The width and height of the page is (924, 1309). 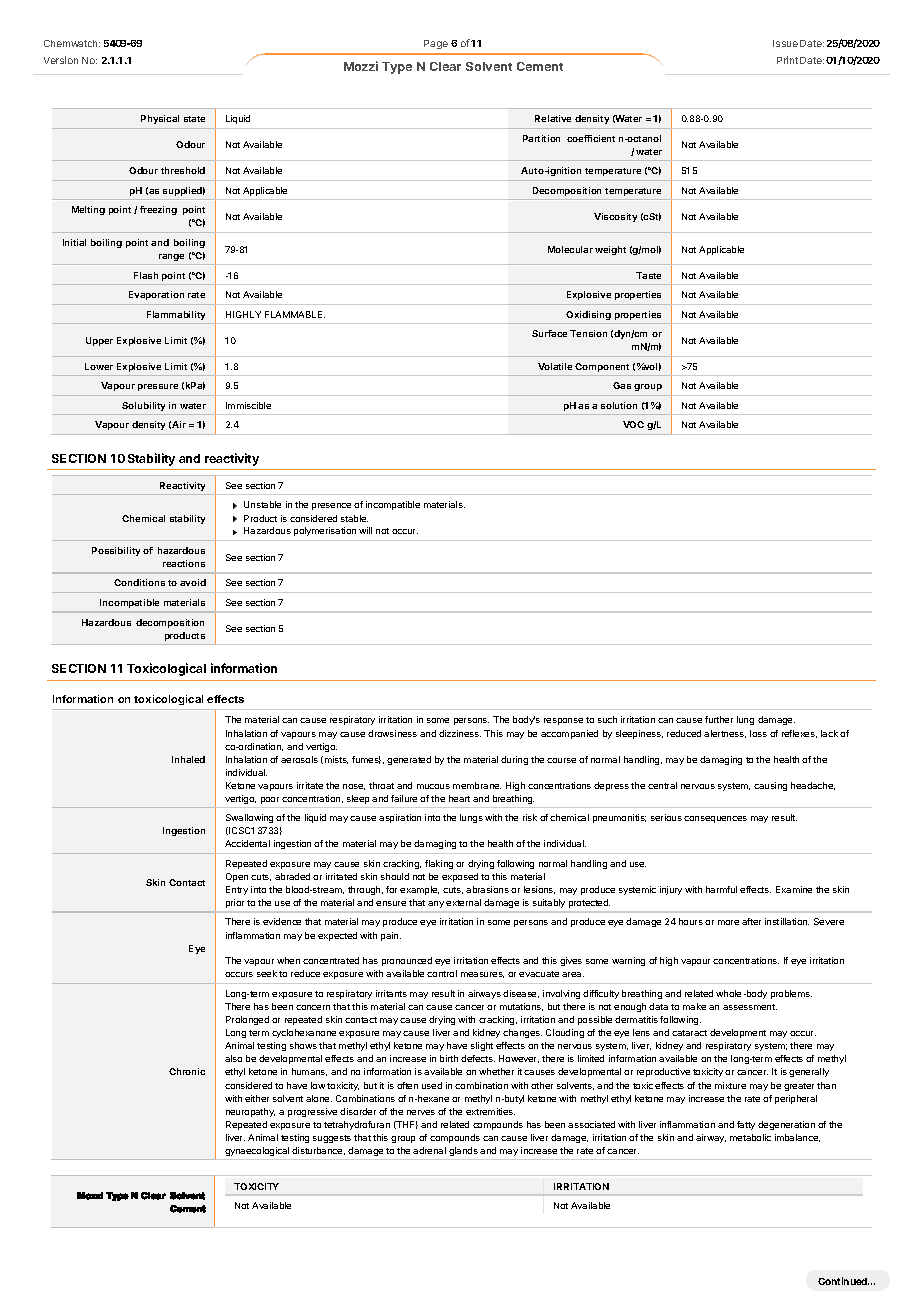 What do you see at coordinates (439, 864) in the page?
I see `flaking` at bounding box center [439, 864].
